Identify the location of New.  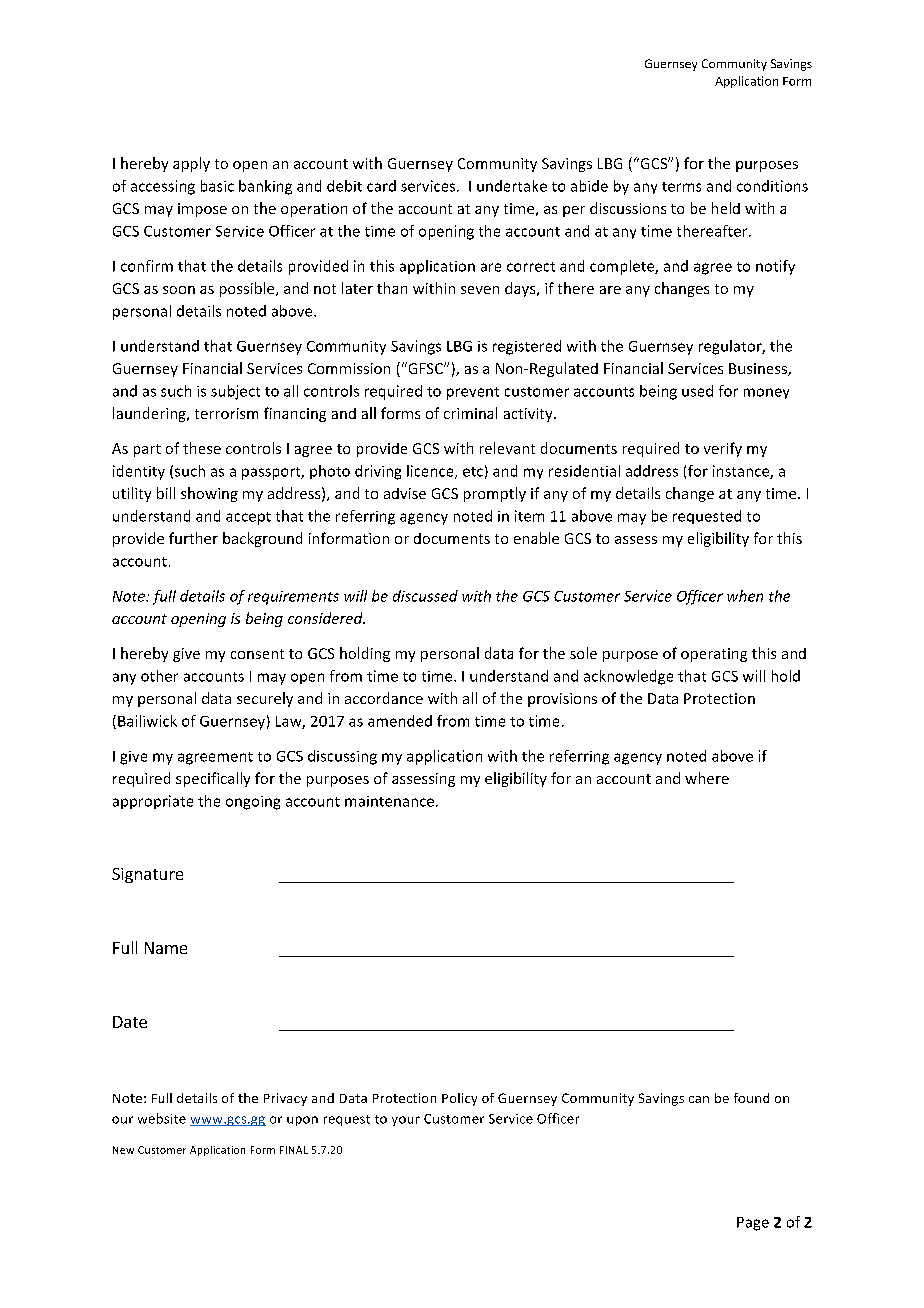
(123, 1150).
